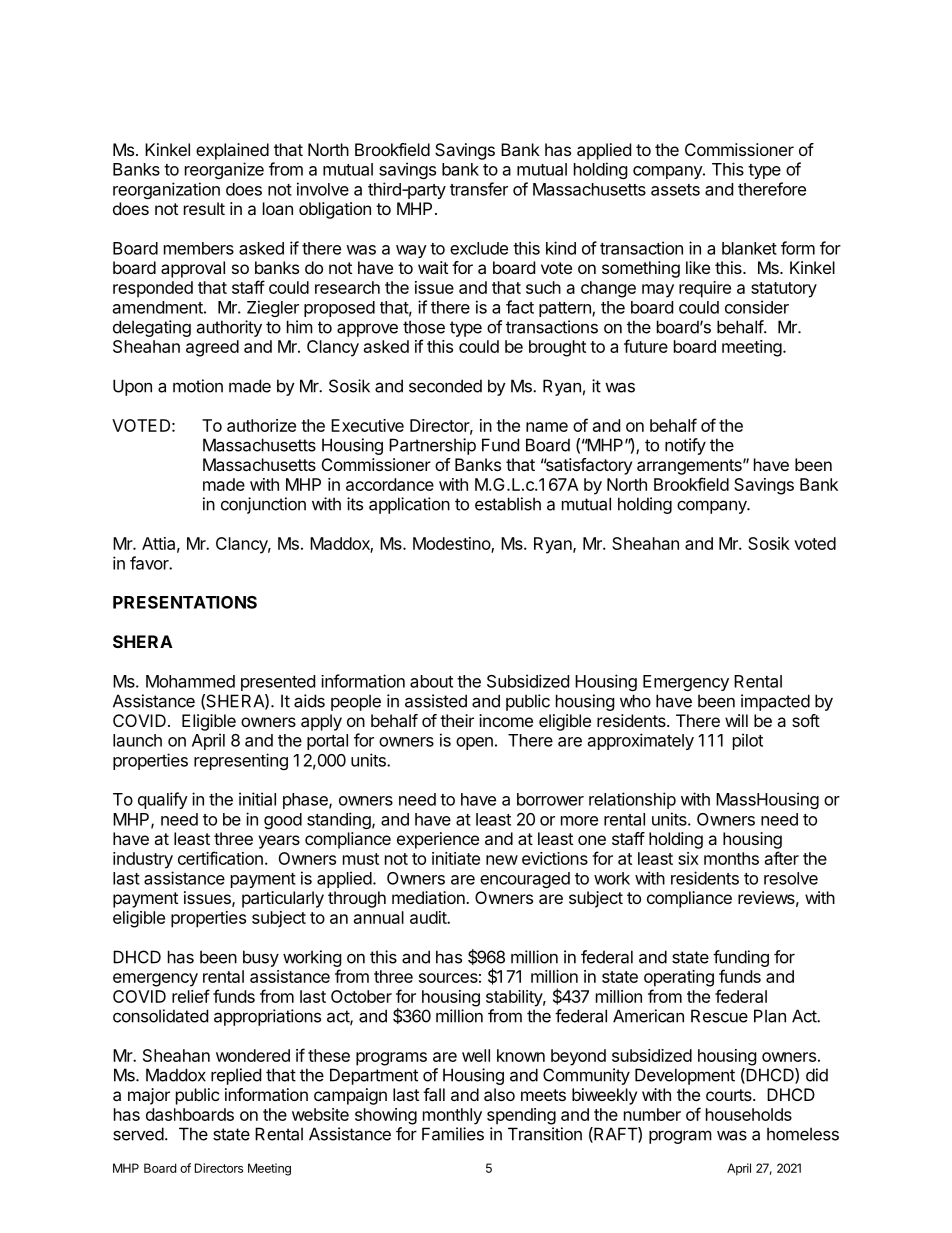 The height and width of the document is (1233, 952). Describe the element at coordinates (224, 170) in the document. I see `reorganize` at that location.
